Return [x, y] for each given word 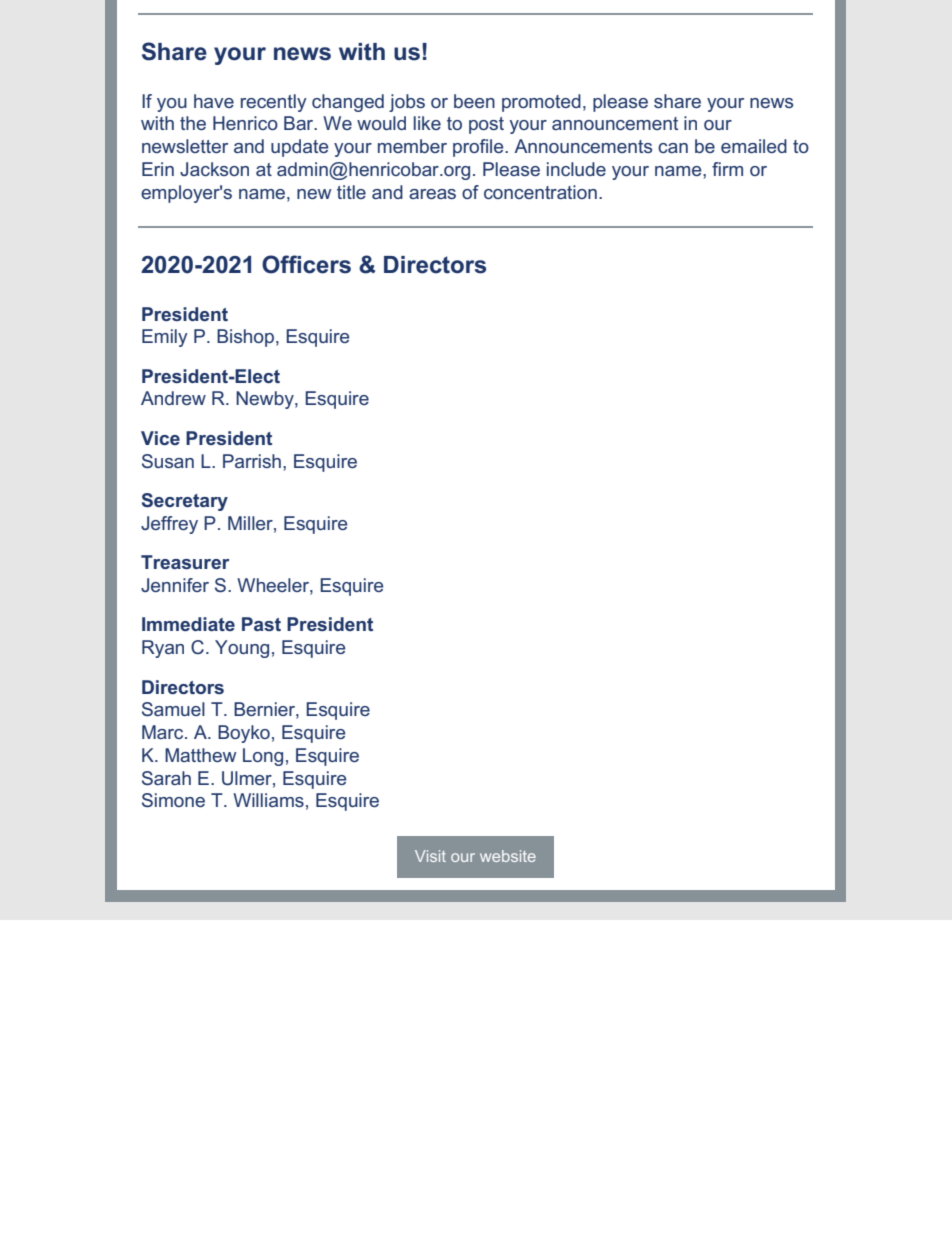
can [673, 148]
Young [242, 649]
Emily [165, 338]
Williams [268, 800]
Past [261, 624]
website [508, 856]
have [214, 101]
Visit [430, 856]
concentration [540, 192]
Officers [306, 264]
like [427, 123]
